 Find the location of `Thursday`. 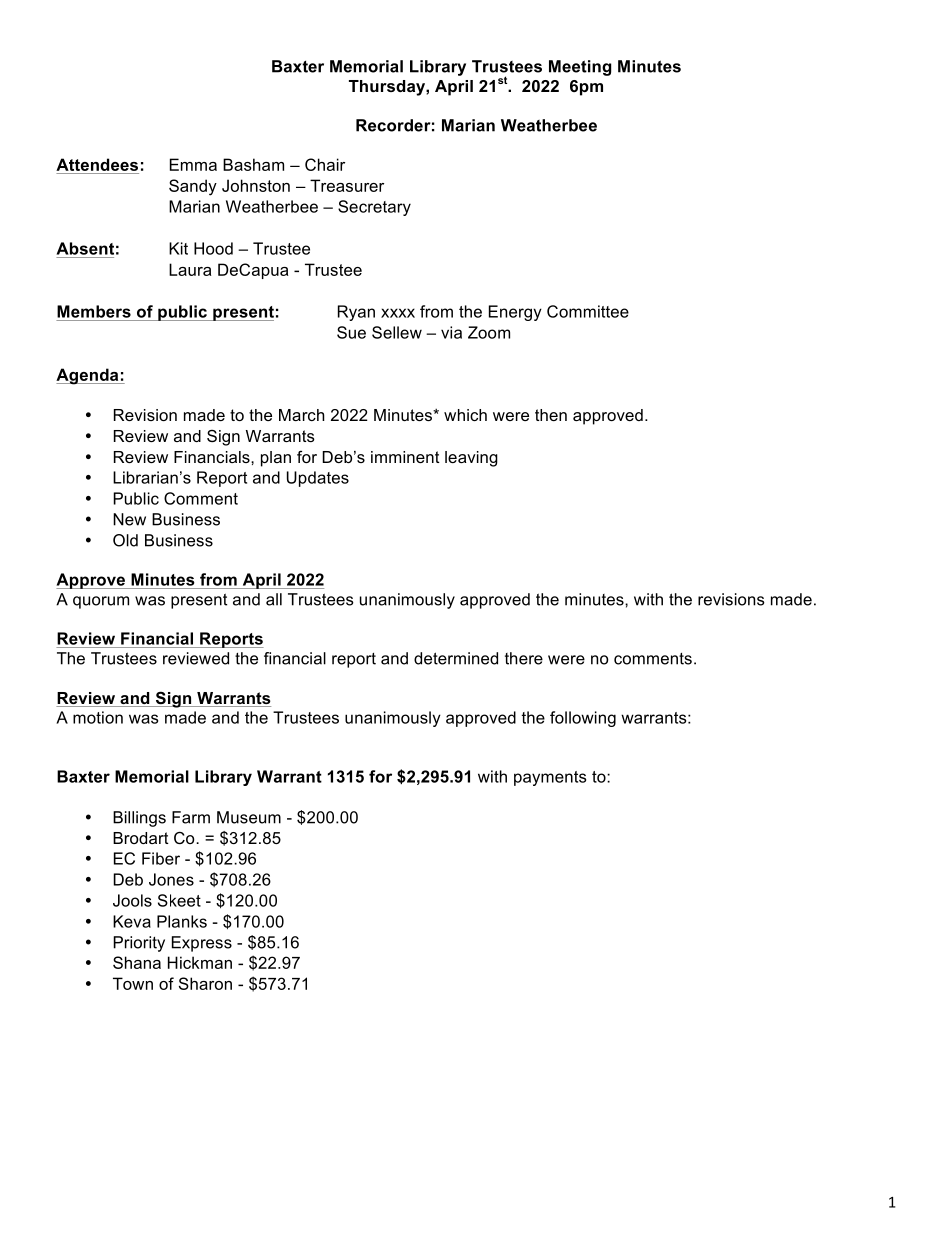

Thursday is located at coordinates (388, 88).
